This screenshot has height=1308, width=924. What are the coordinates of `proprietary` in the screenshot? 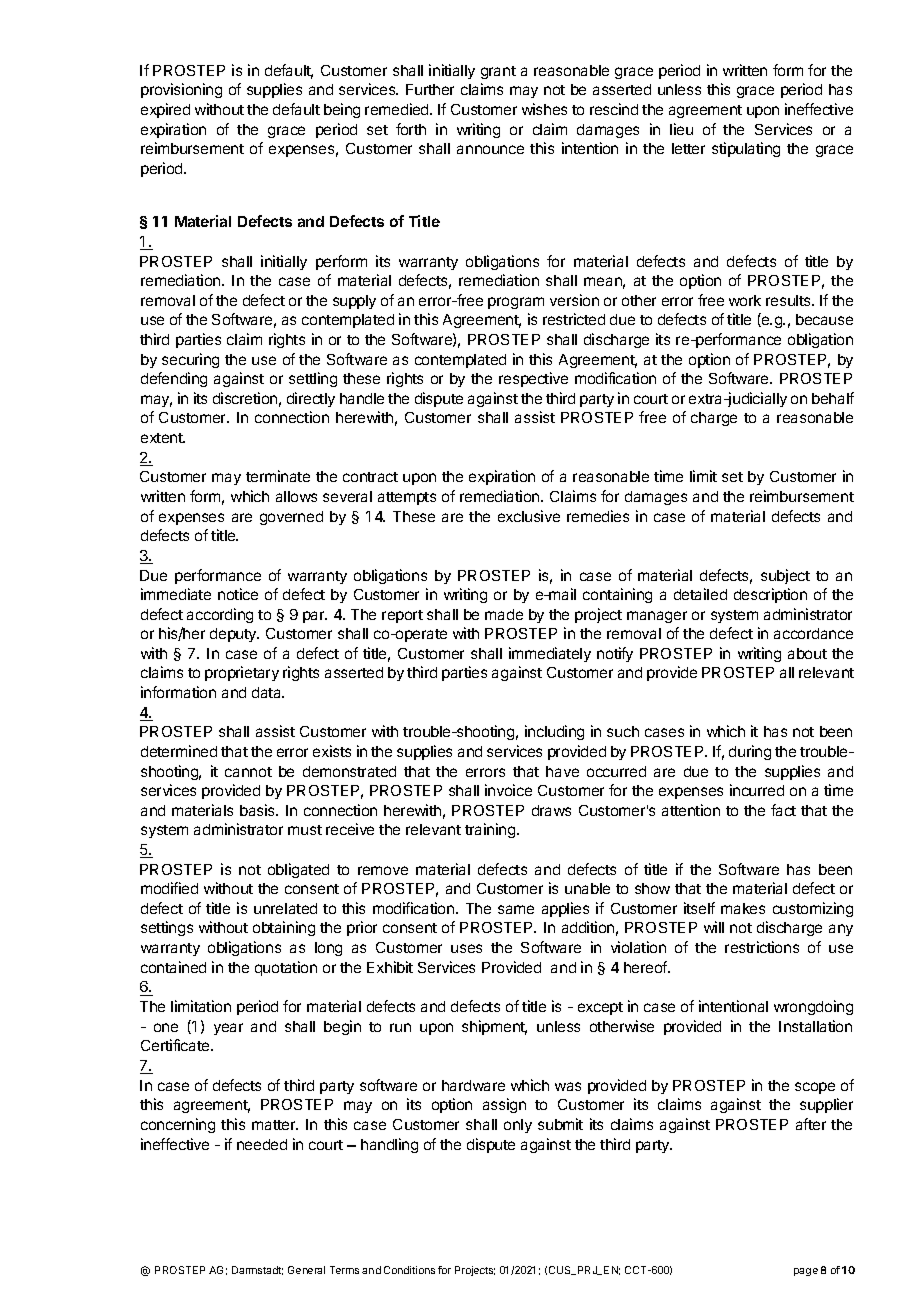 It's located at (242, 673).
